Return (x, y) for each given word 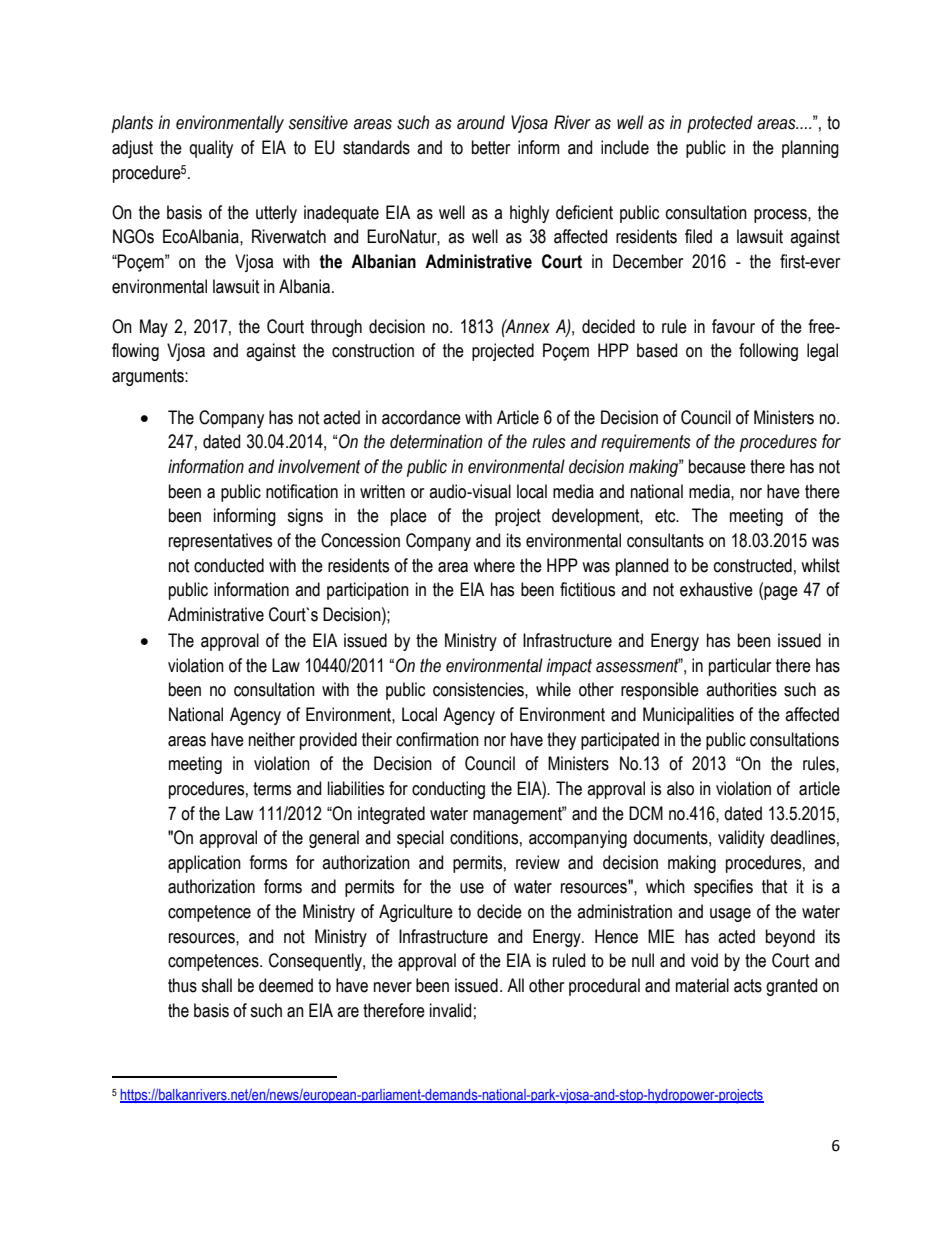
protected (720, 124)
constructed (753, 565)
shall (216, 985)
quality (211, 149)
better (491, 147)
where (494, 565)
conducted (229, 565)
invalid (450, 1010)
